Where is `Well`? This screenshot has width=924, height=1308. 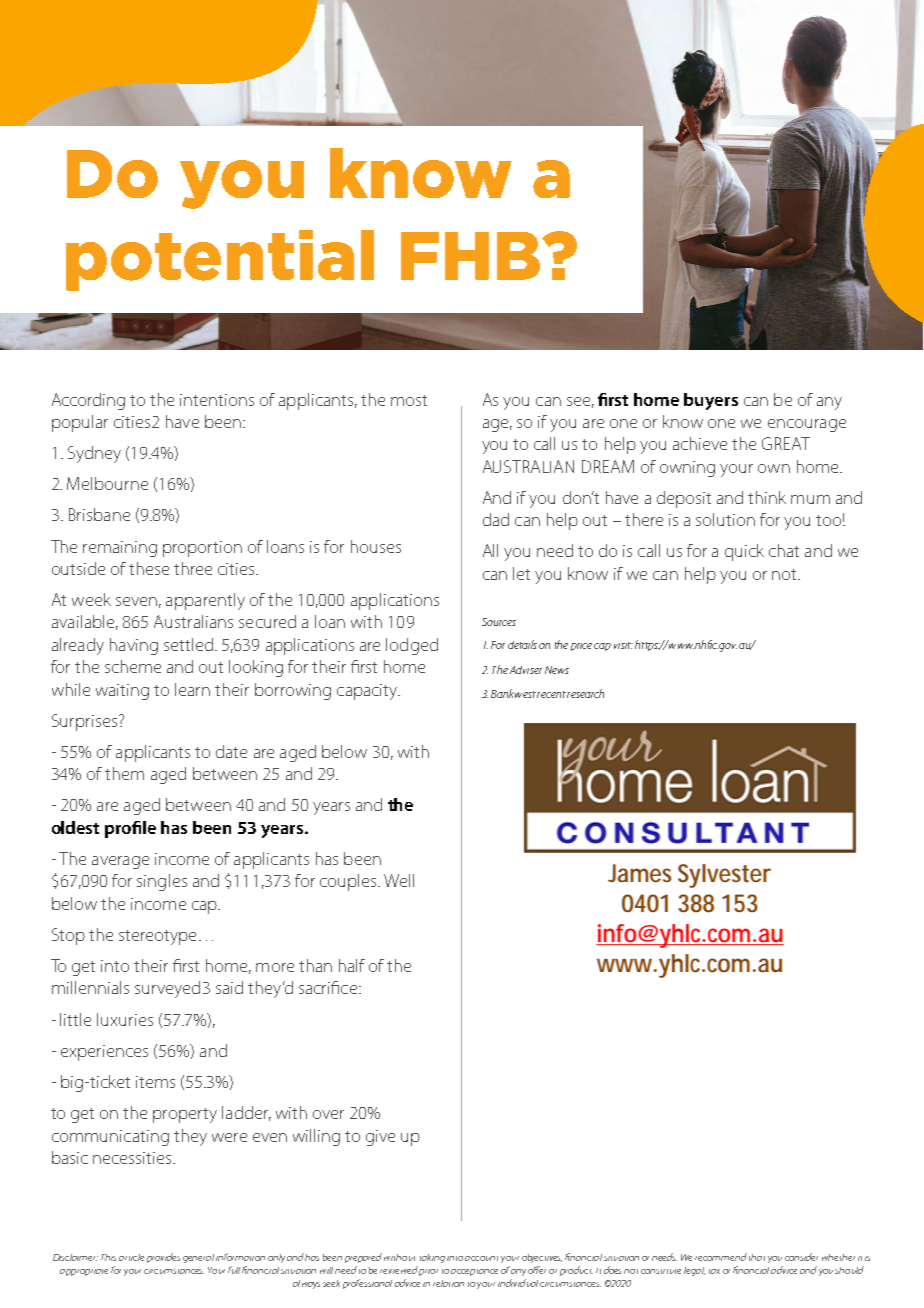
Well is located at coordinates (399, 880).
